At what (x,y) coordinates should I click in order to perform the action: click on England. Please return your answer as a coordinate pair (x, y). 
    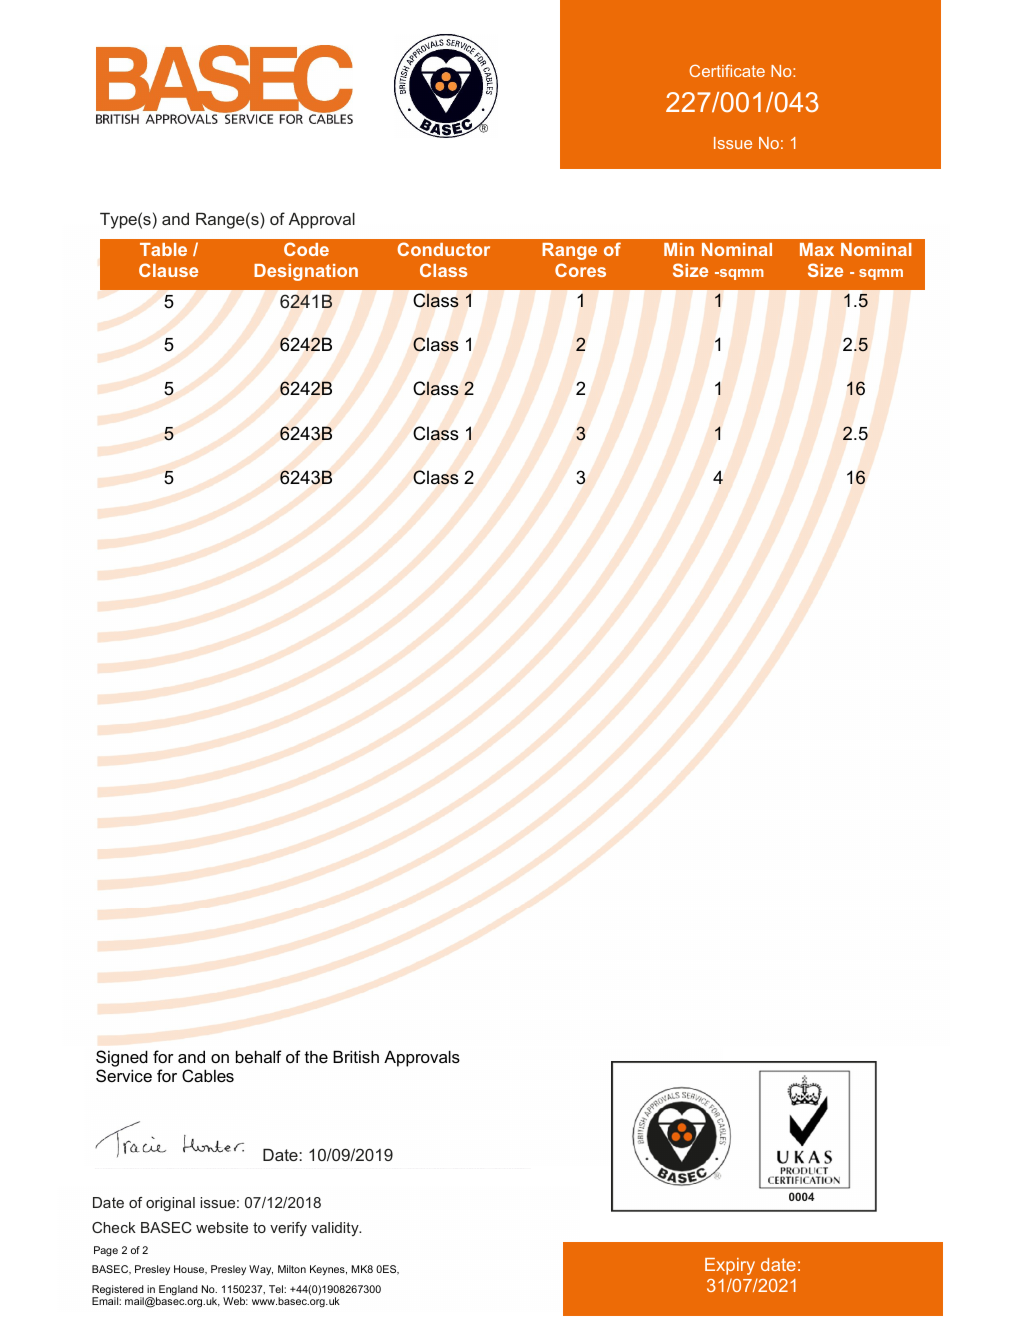
    Looking at the image, I should click on (178, 1290).
